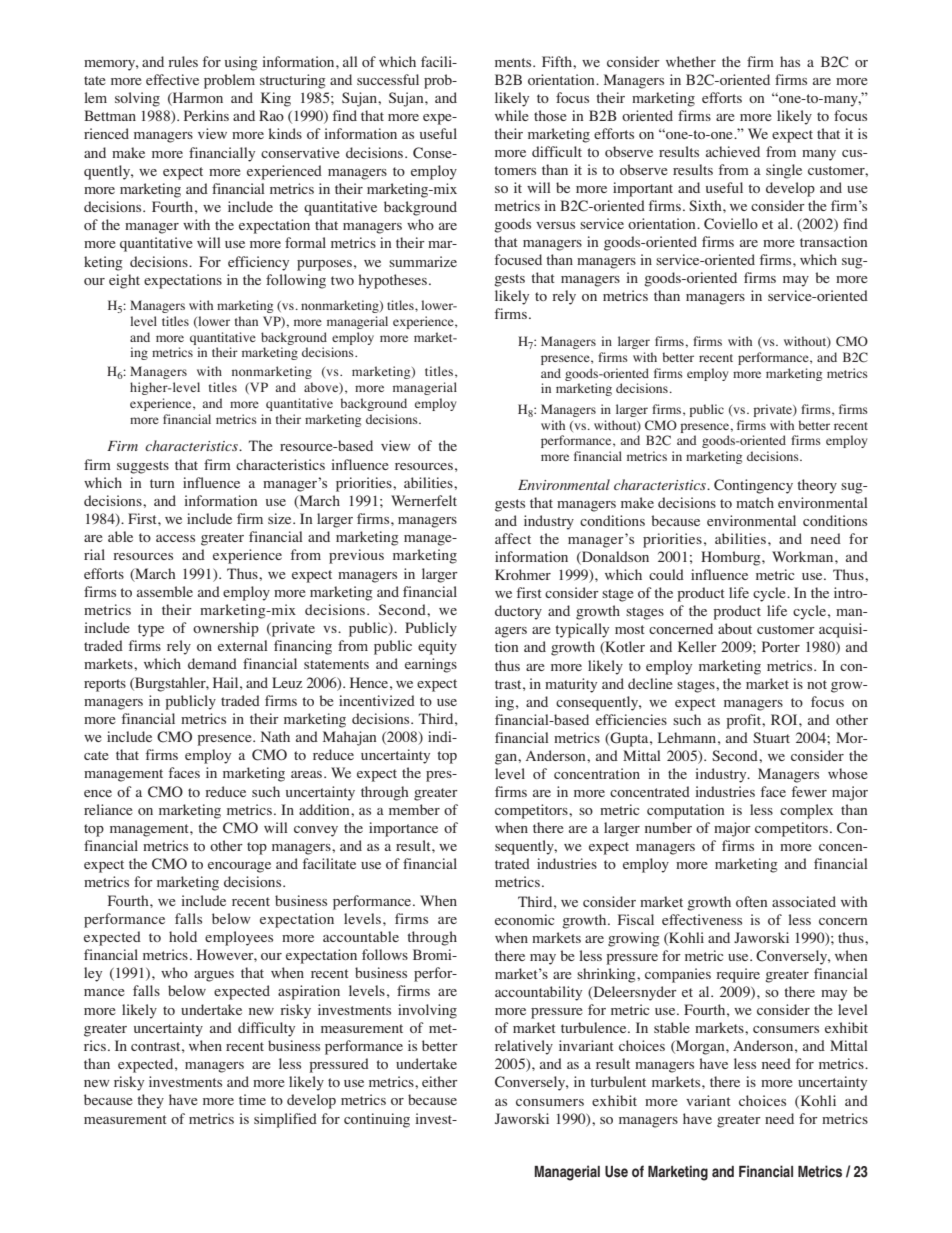 The width and height of the screenshot is (952, 1233). Describe the element at coordinates (206, 115) in the screenshot. I see `Perkins` at that location.
